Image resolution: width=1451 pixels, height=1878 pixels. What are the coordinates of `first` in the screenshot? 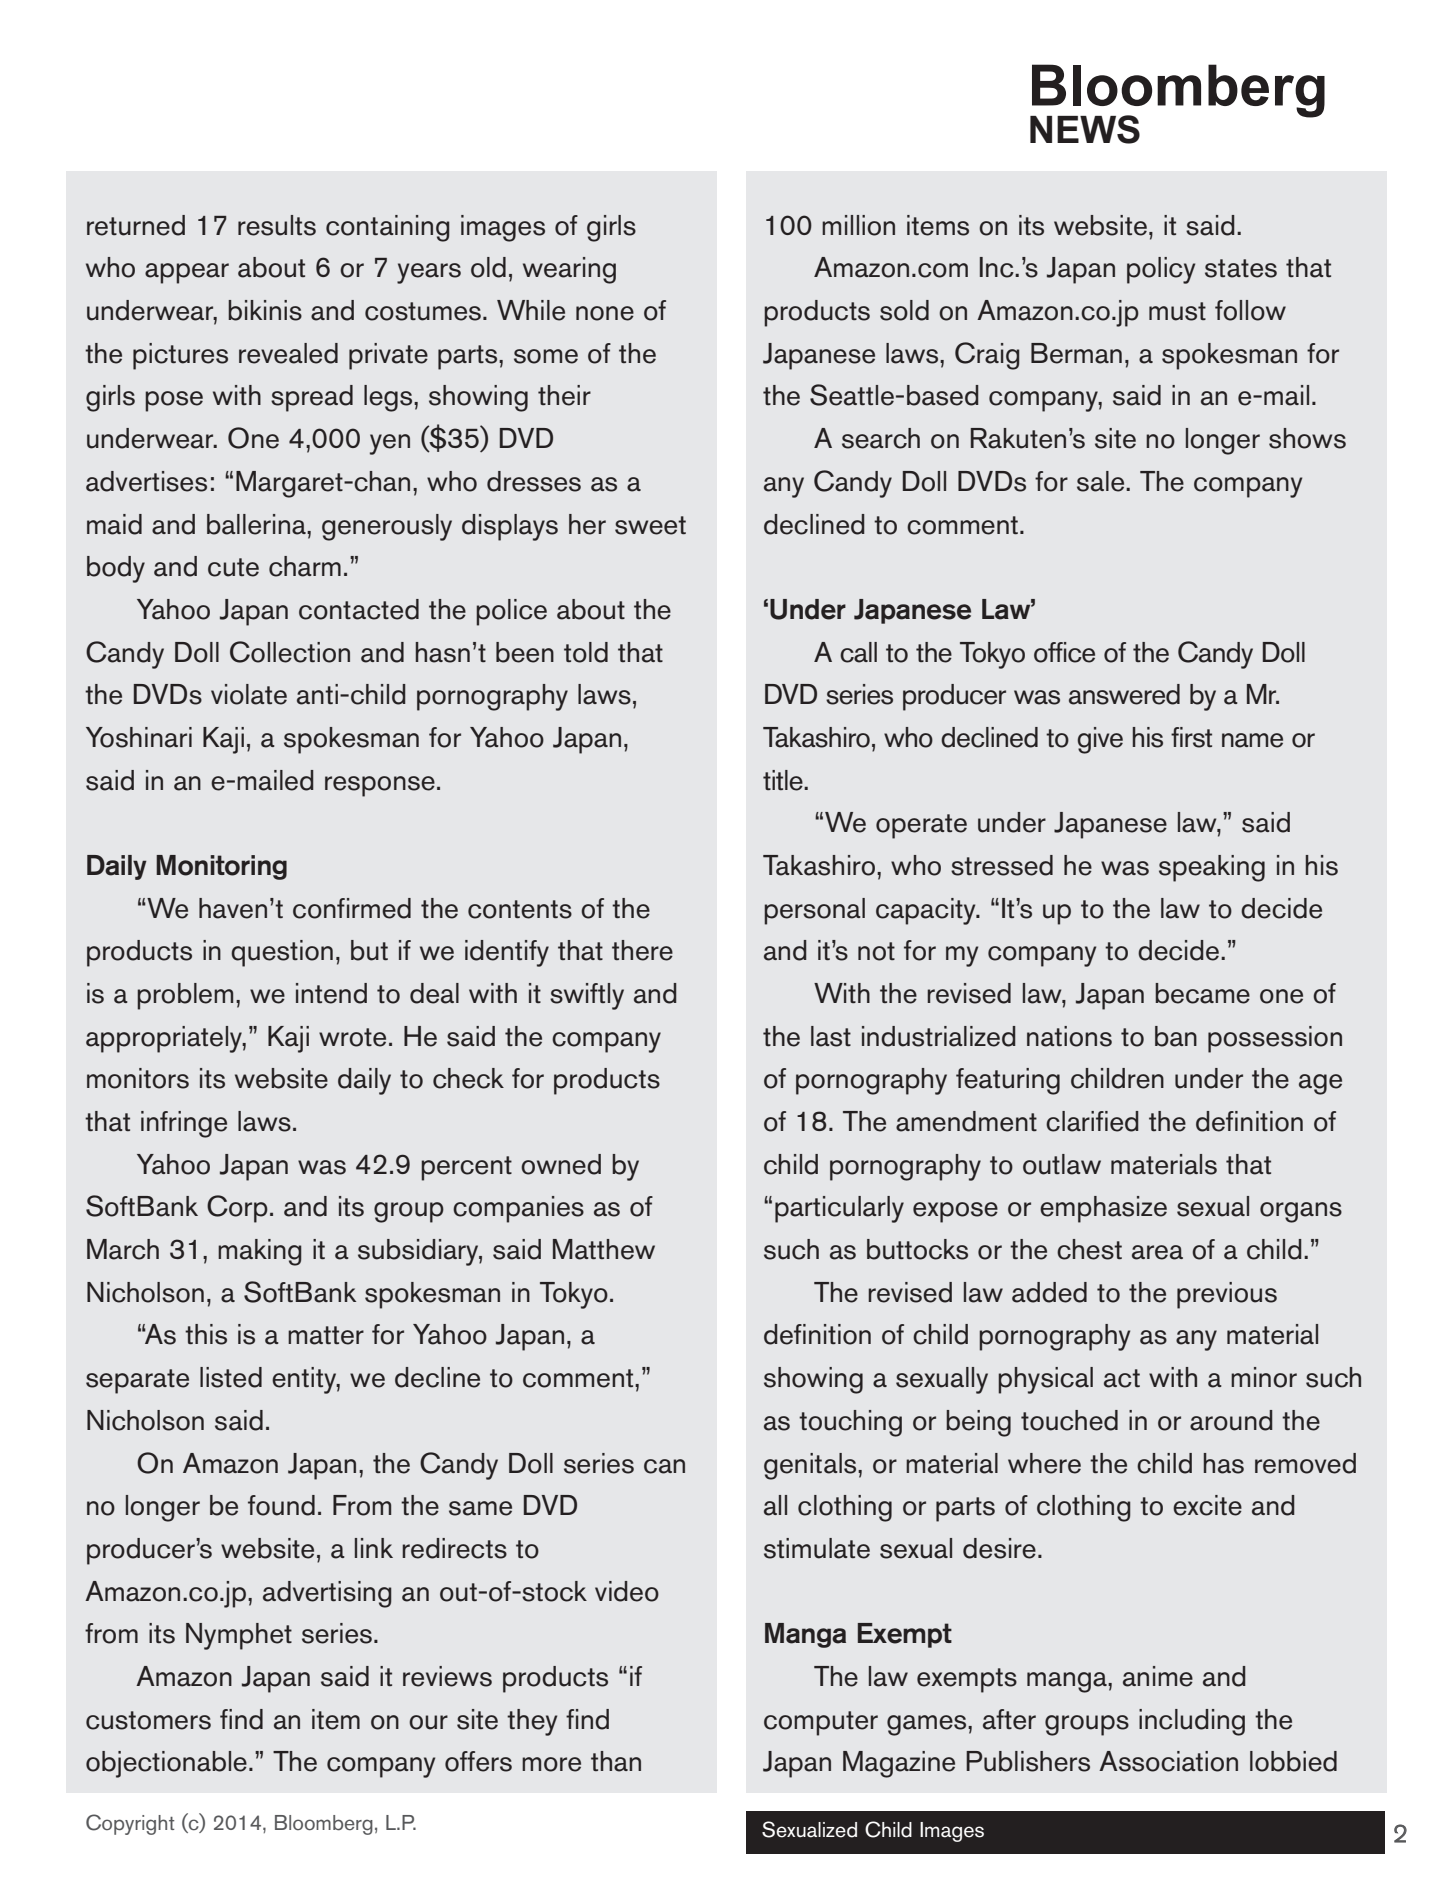 It's located at (1191, 737).
